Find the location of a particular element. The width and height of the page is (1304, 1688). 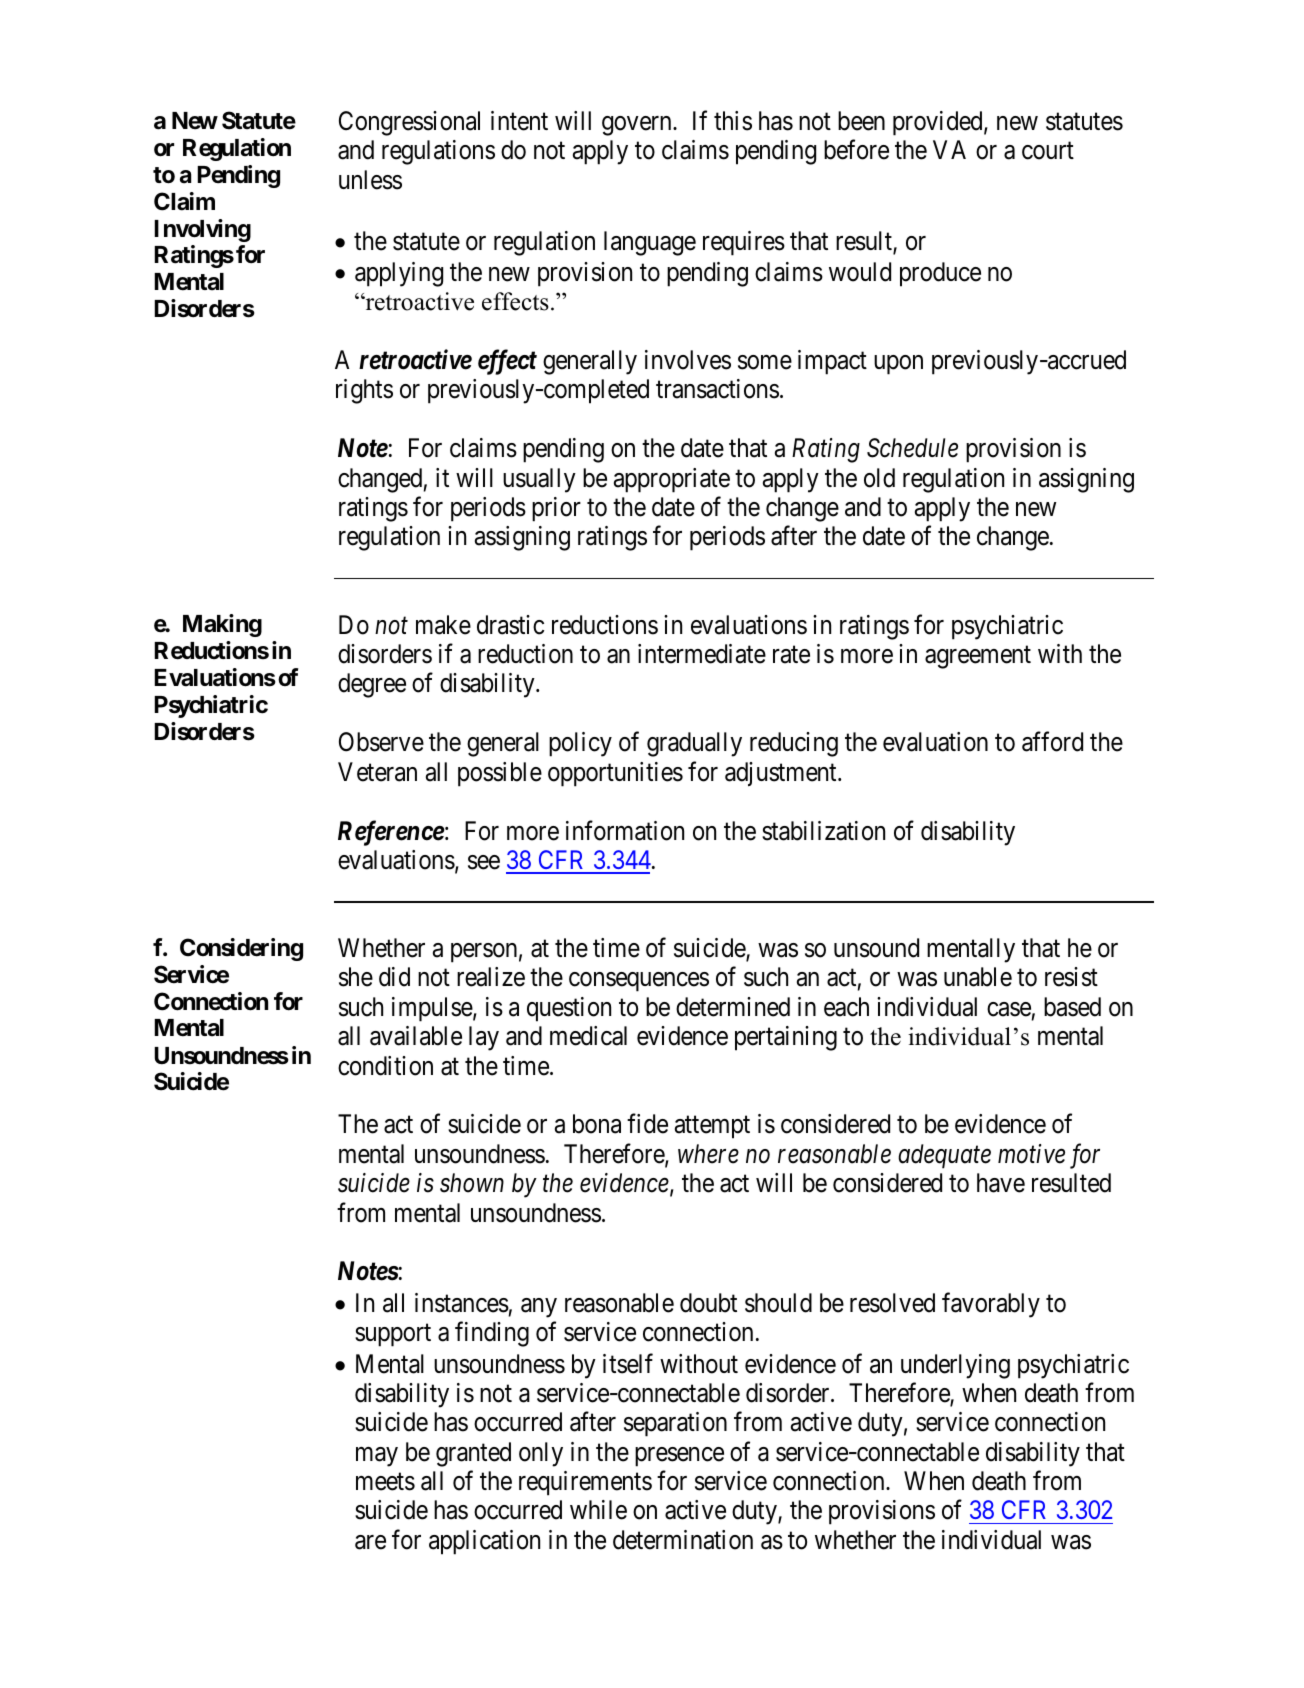

govern is located at coordinates (638, 126).
